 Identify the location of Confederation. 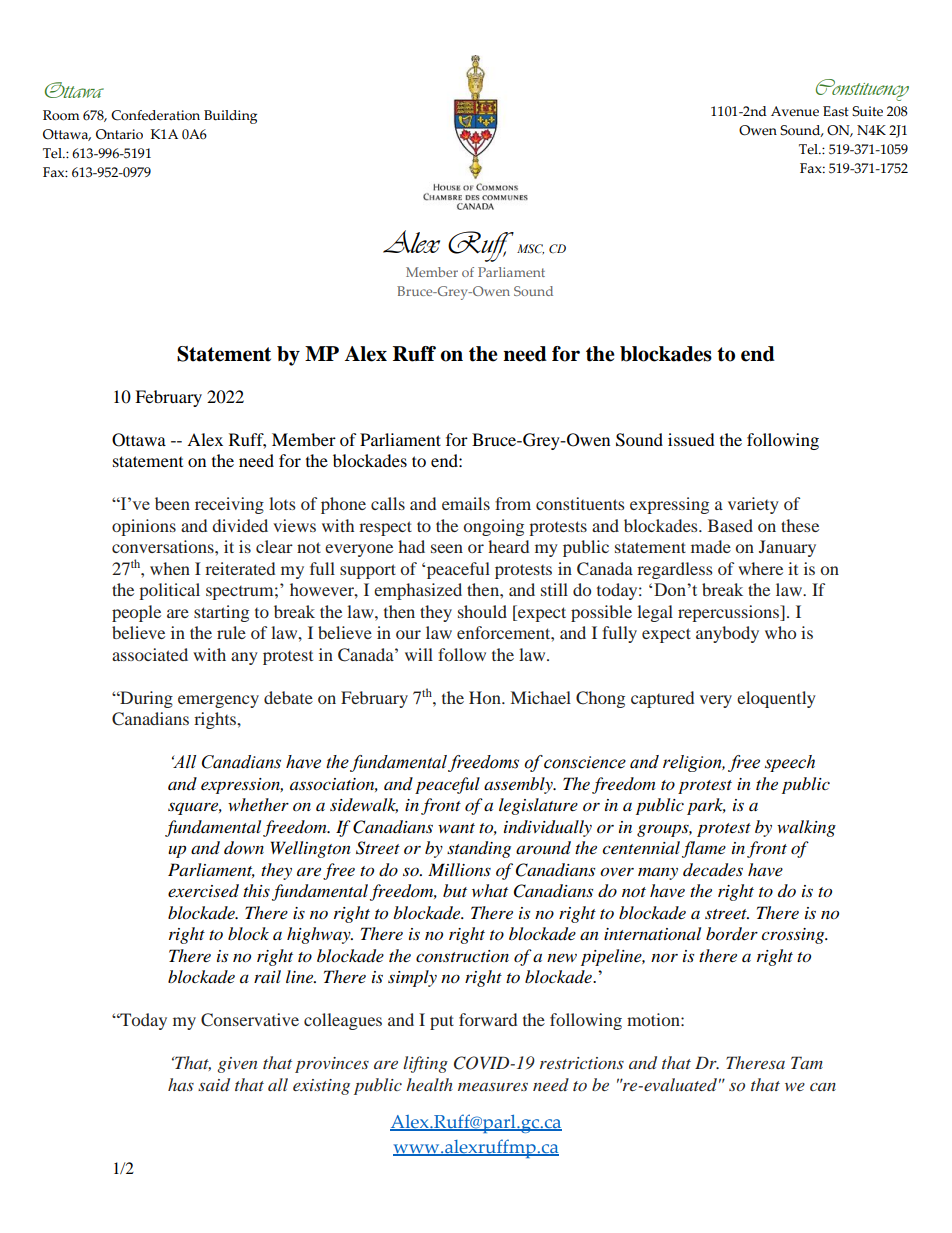
(155, 115).
